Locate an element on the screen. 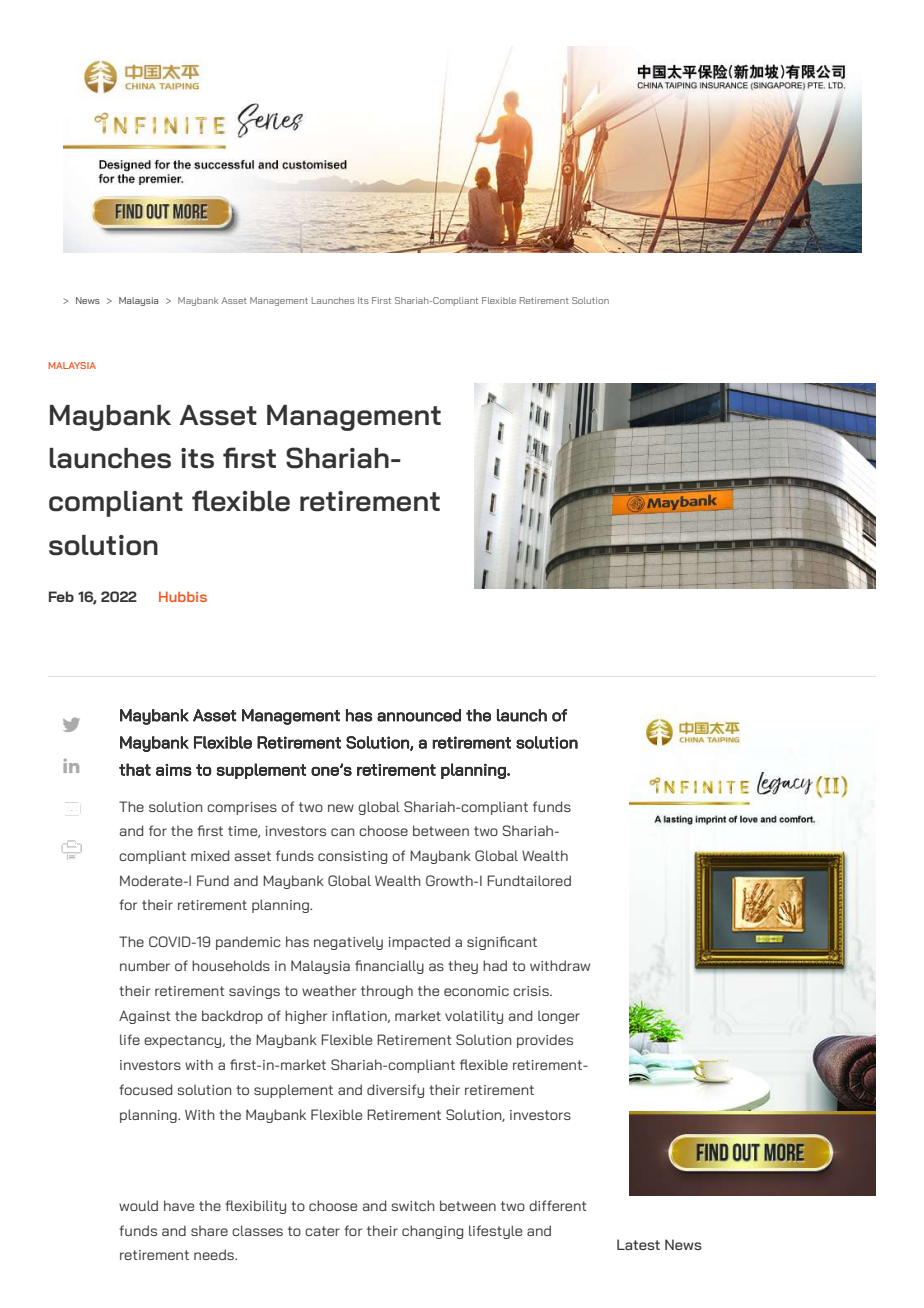 This screenshot has width=924, height=1308. would is located at coordinates (138, 1205).
